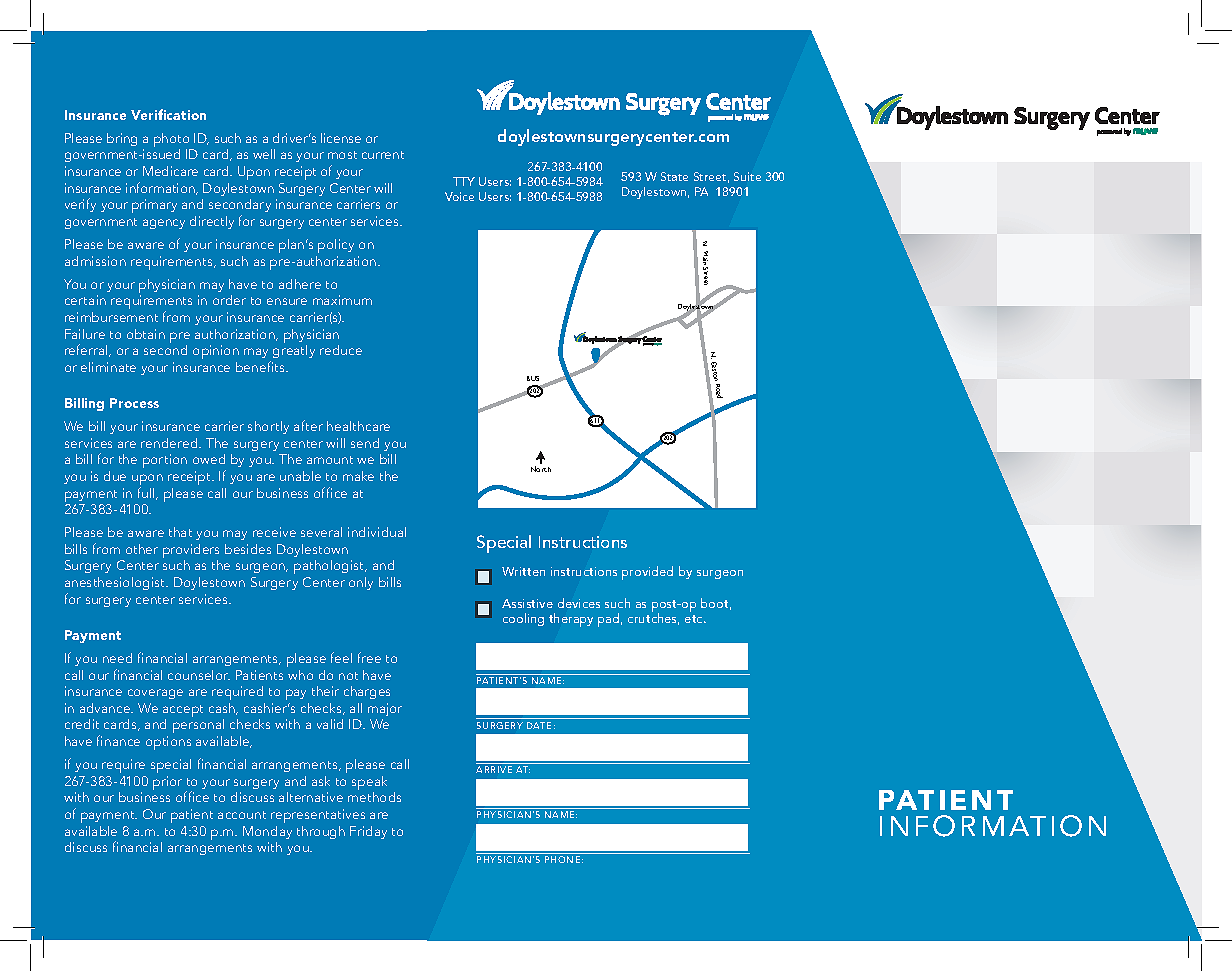 The height and width of the screenshot is (971, 1232). What do you see at coordinates (674, 176) in the screenshot?
I see `State` at bounding box center [674, 176].
